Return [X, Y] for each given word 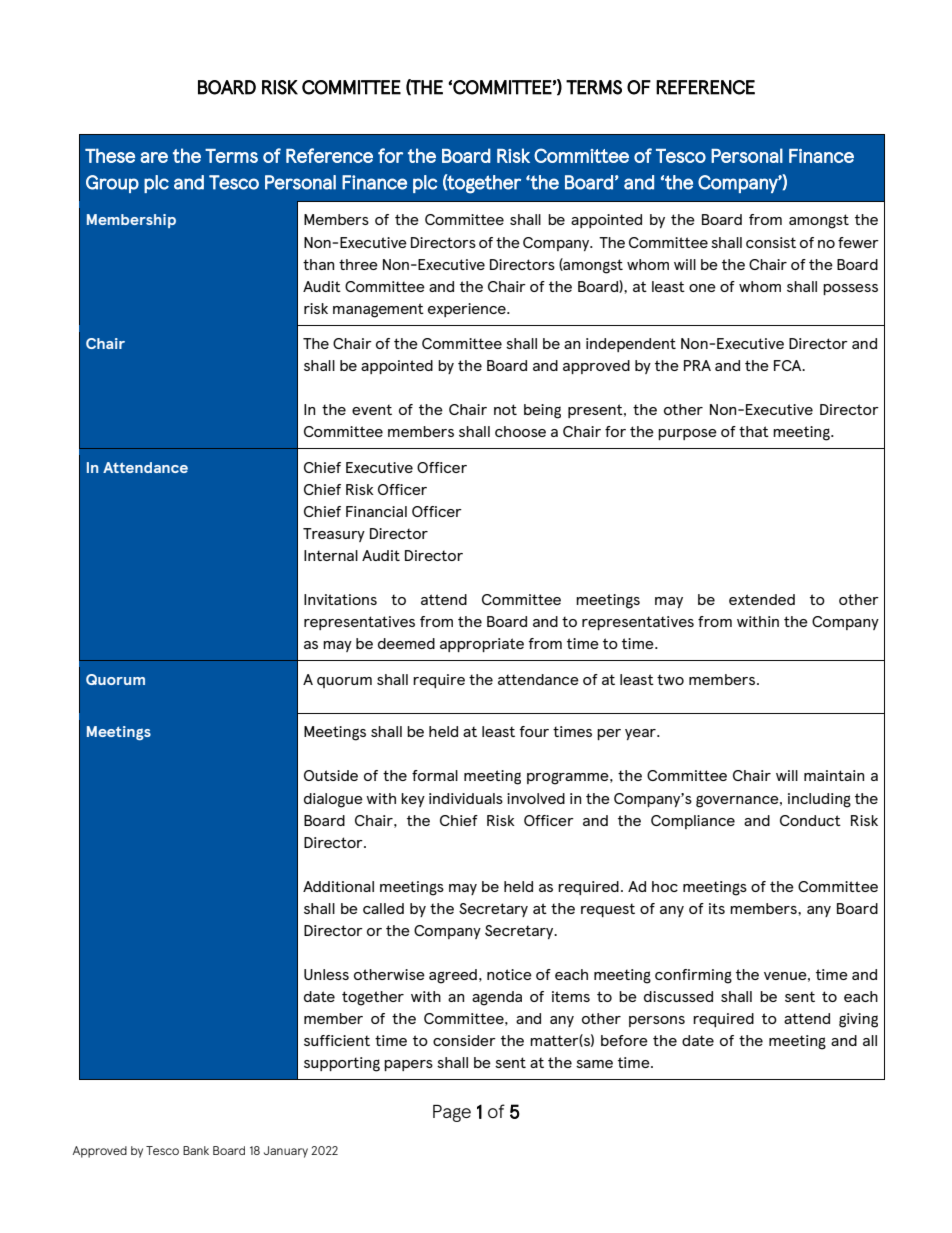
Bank [196, 1150]
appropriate [482, 645]
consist [771, 242]
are [154, 157]
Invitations [340, 599]
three [358, 264]
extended [762, 599]
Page [452, 1113]
